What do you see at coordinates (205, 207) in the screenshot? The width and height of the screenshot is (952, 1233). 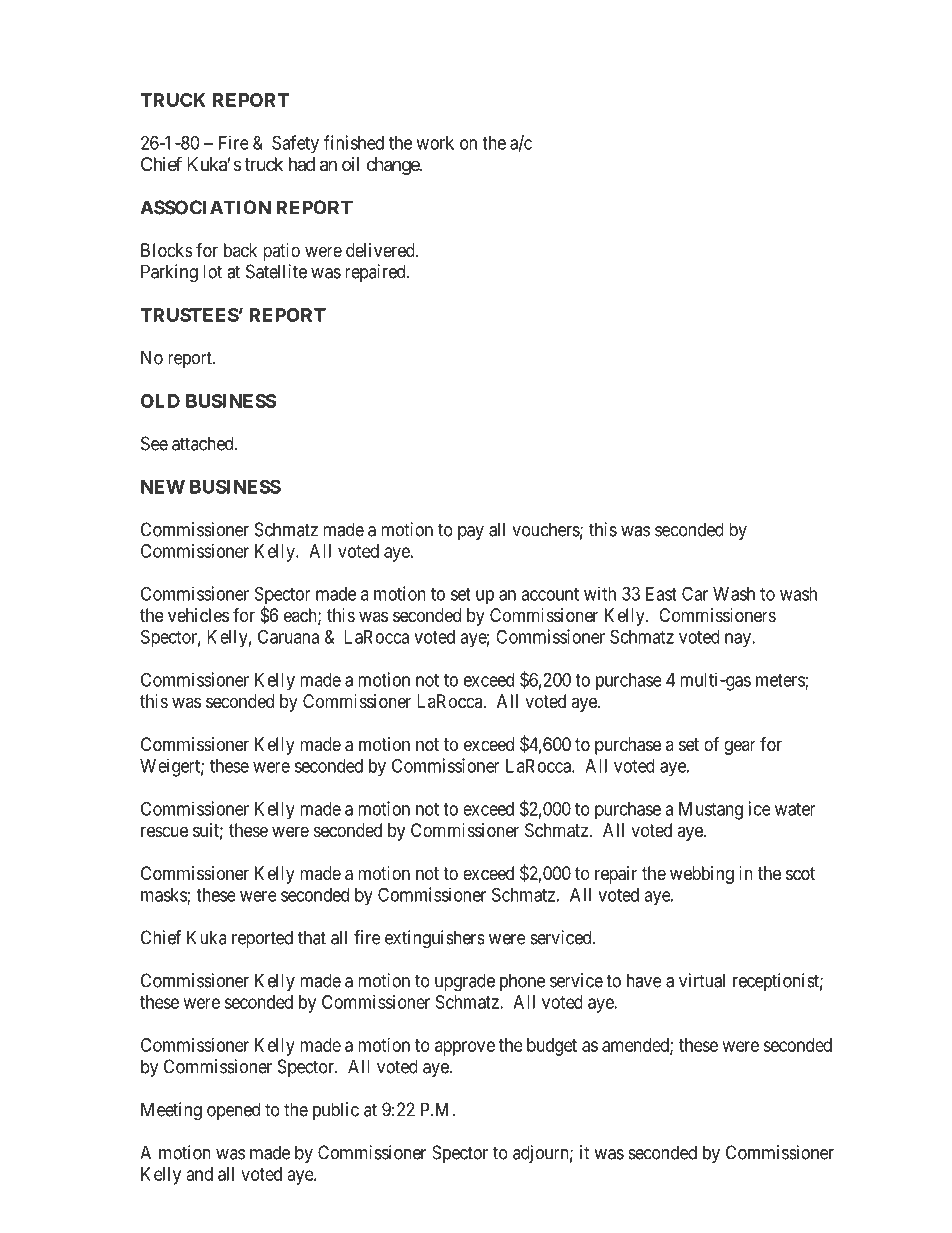 I see `ASSOCIATION` at bounding box center [205, 207].
